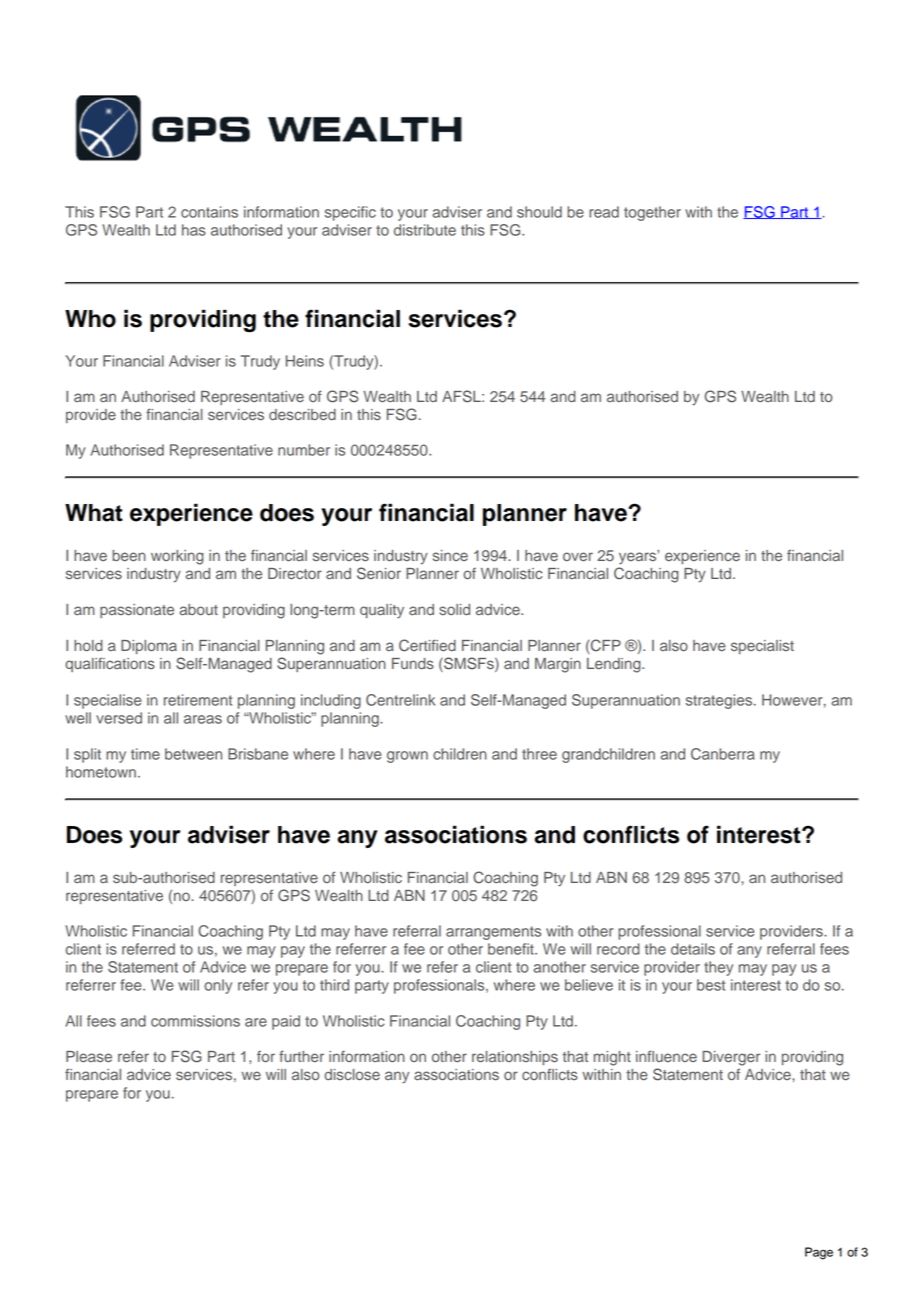  Describe the element at coordinates (578, 557) in the screenshot. I see `over` at that location.
